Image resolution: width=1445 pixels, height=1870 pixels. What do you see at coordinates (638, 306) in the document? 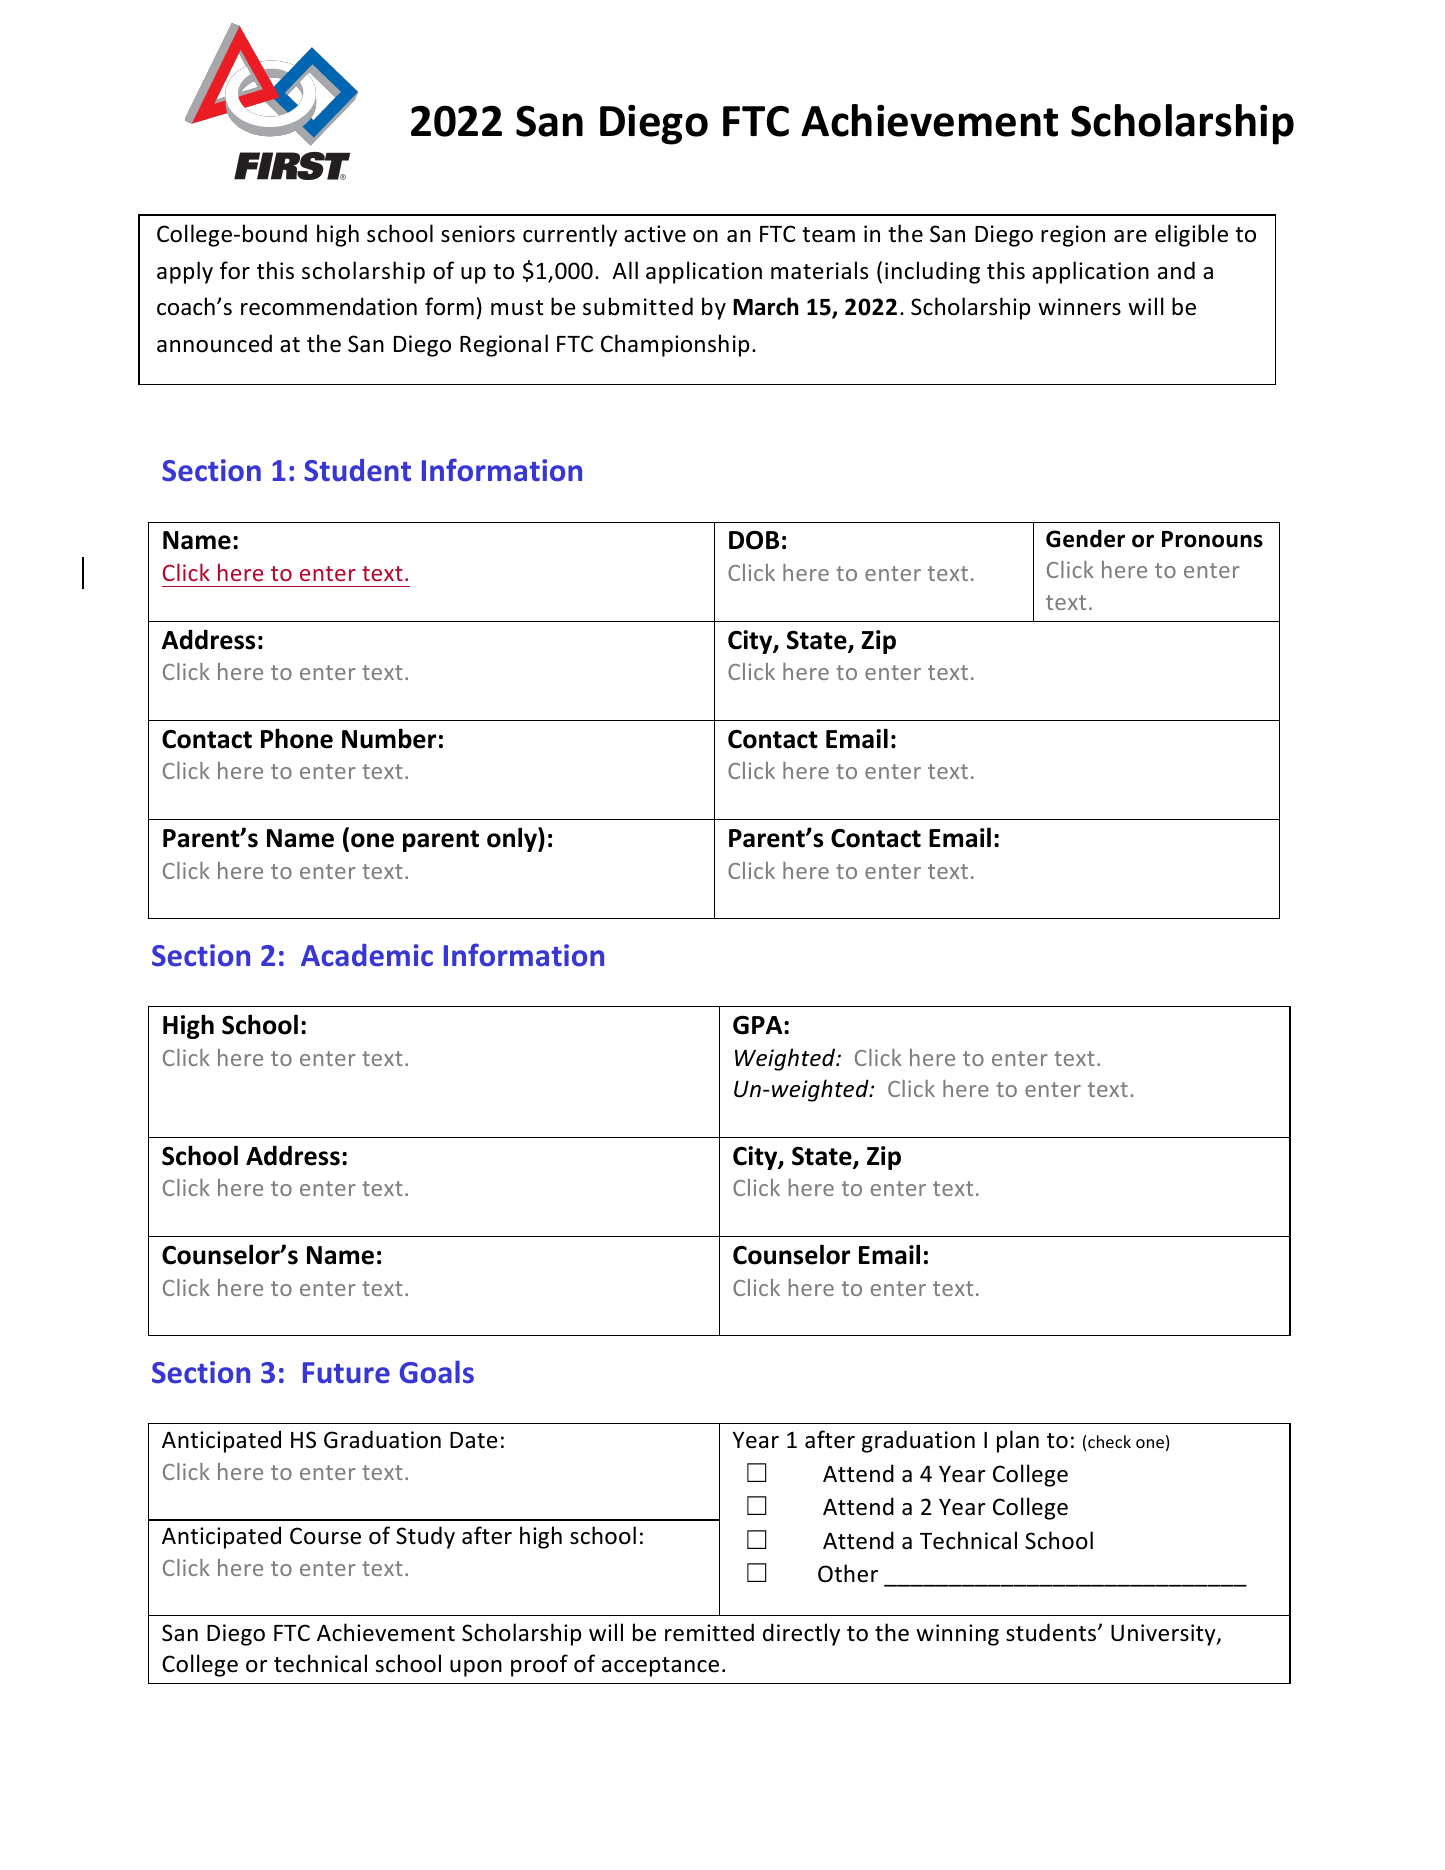
I see `submitted` at bounding box center [638, 306].
